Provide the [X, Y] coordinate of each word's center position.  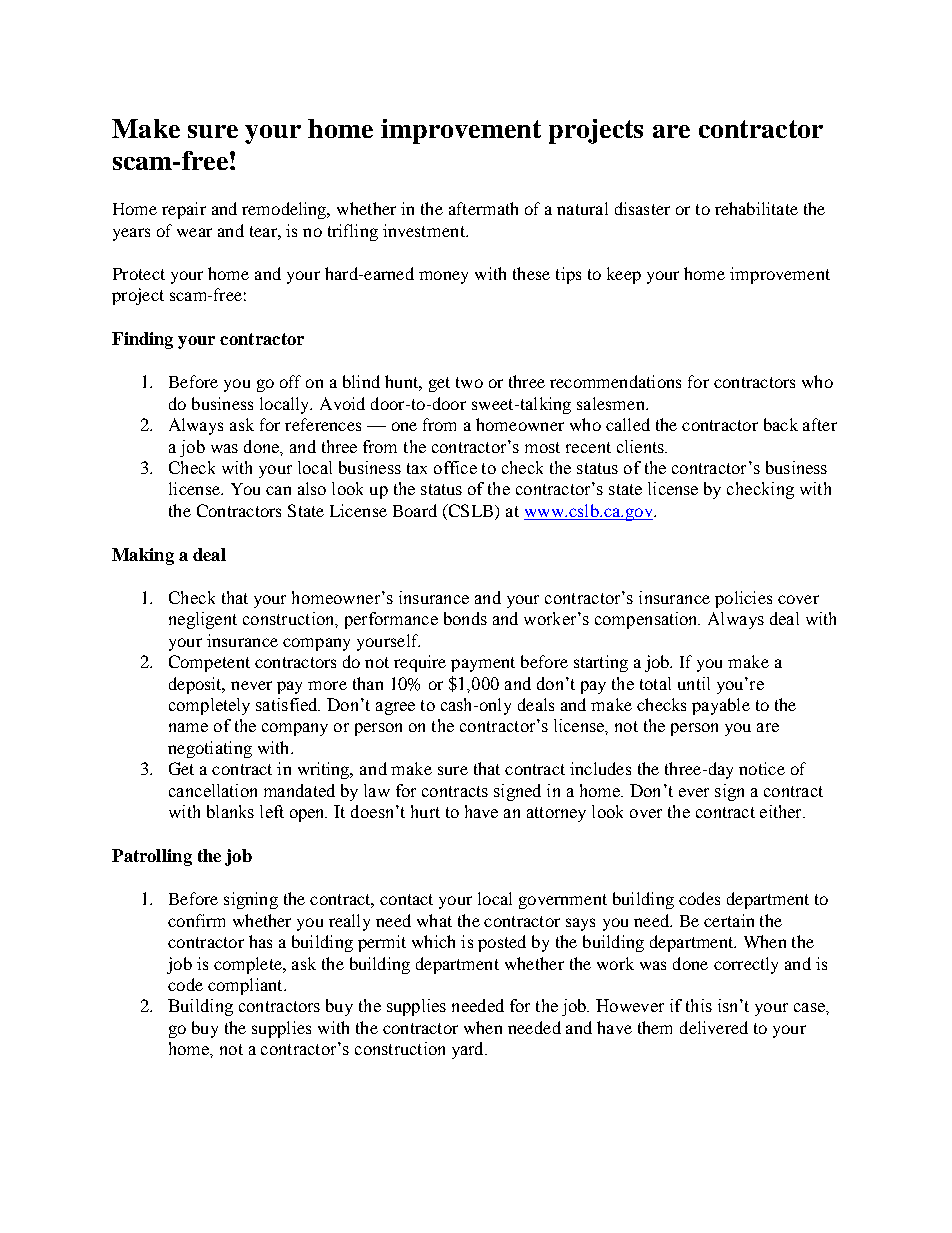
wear [194, 232]
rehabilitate [756, 208]
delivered [714, 1027]
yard [469, 1050]
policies [743, 599]
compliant [246, 986]
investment [425, 230]
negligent [203, 620]
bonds [465, 618]
